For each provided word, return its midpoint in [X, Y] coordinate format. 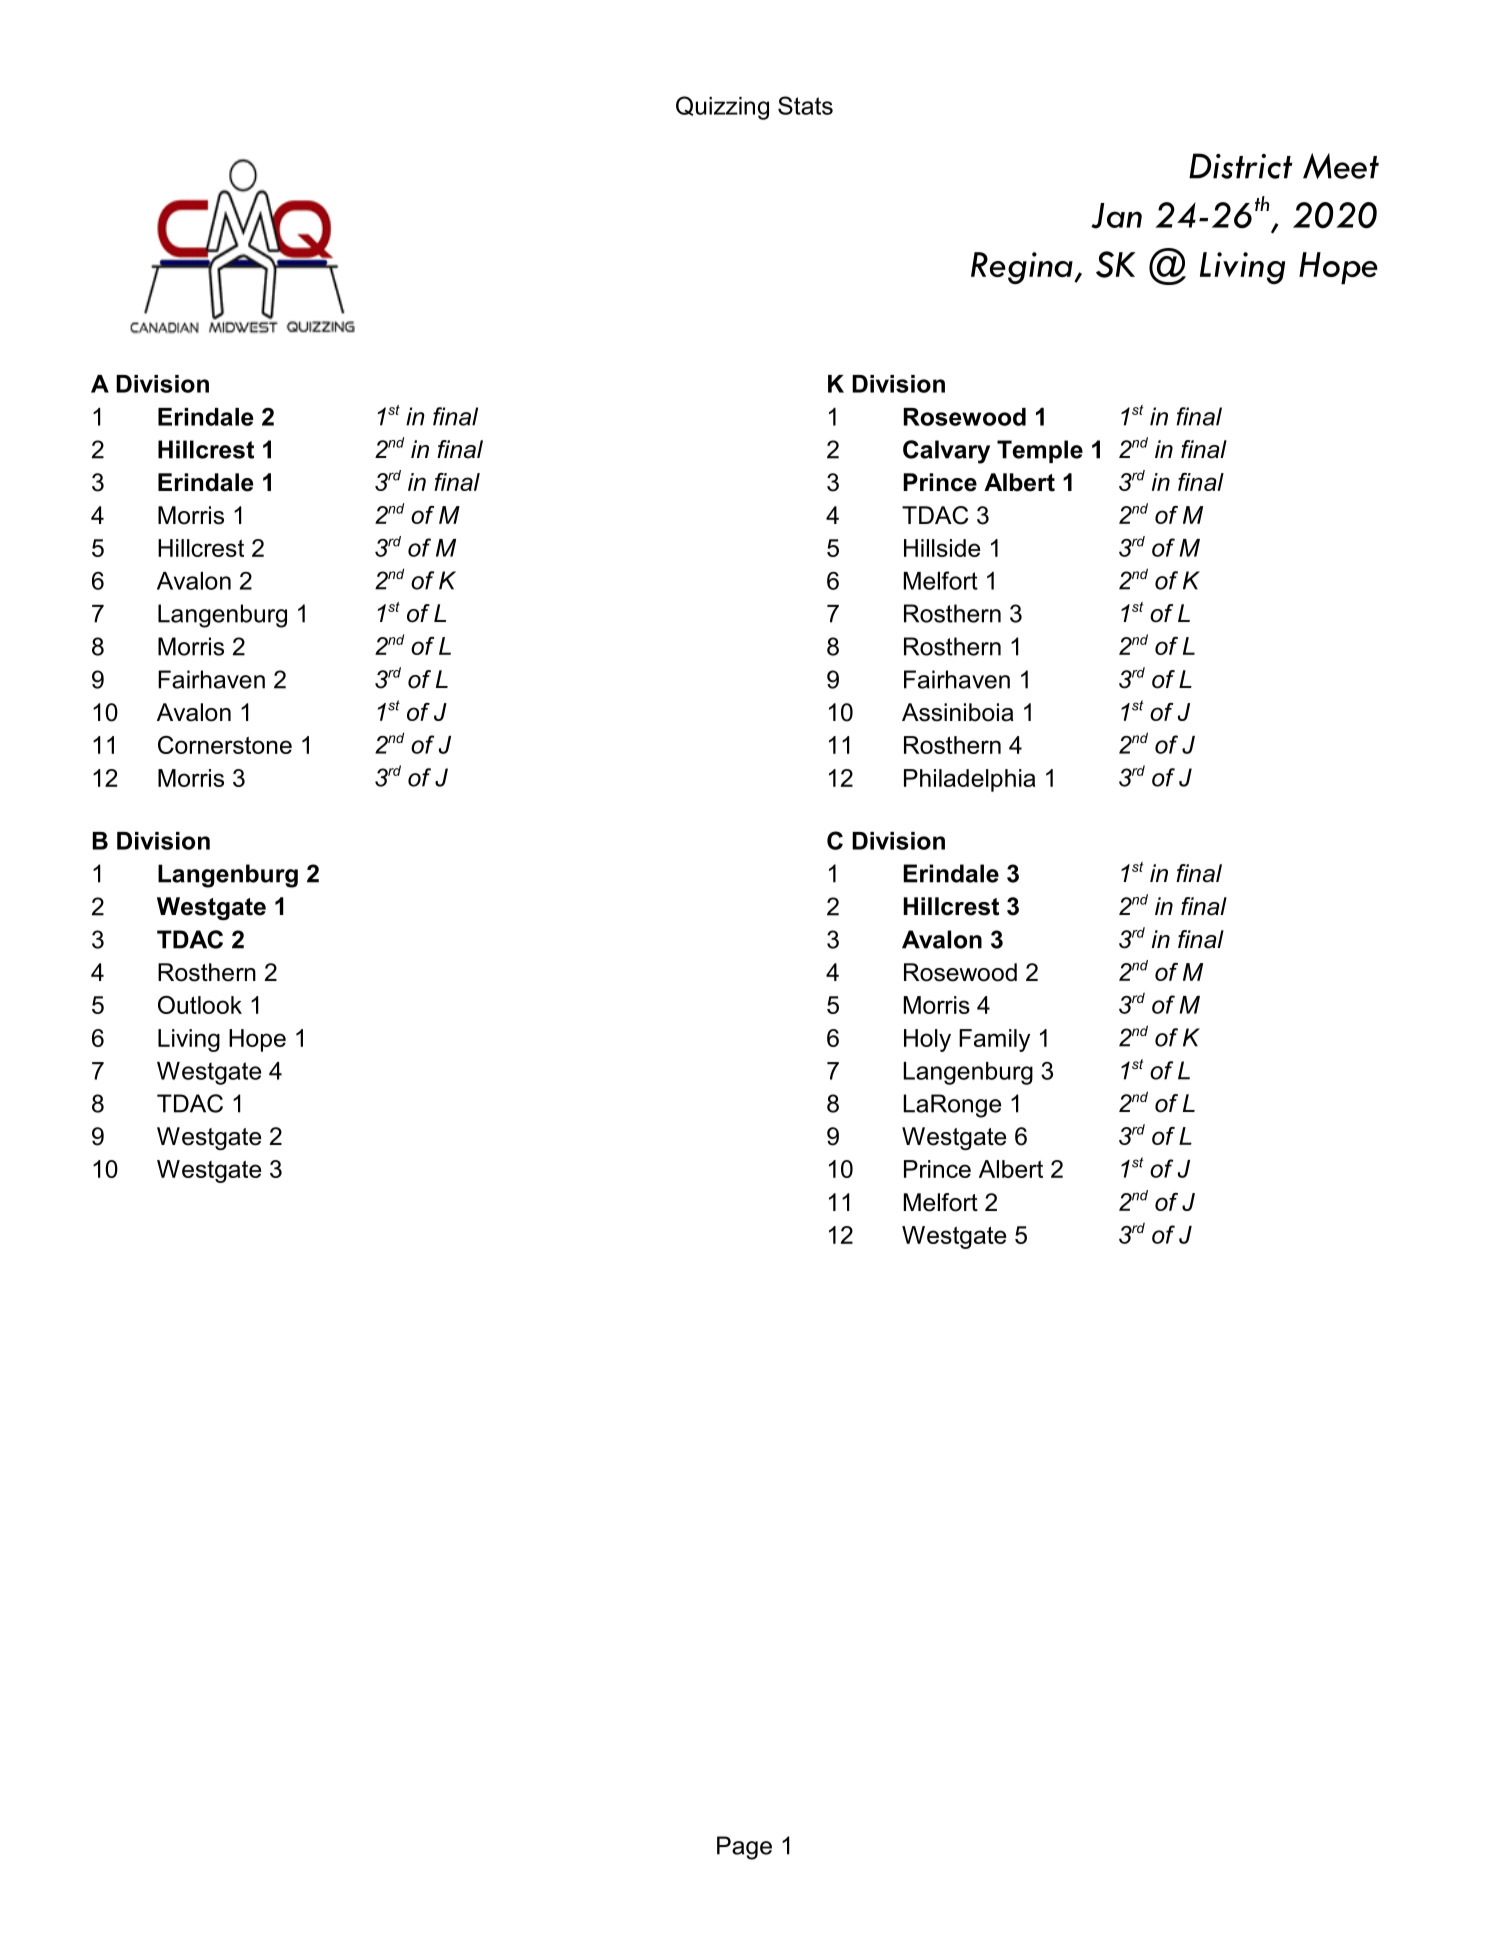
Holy [927, 1040]
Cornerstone [225, 745]
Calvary [946, 452]
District [1240, 166]
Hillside [942, 548]
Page [744, 1848]
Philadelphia [969, 780]
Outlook [200, 1005]
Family [994, 1040]
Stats [805, 105]
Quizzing [722, 108]
